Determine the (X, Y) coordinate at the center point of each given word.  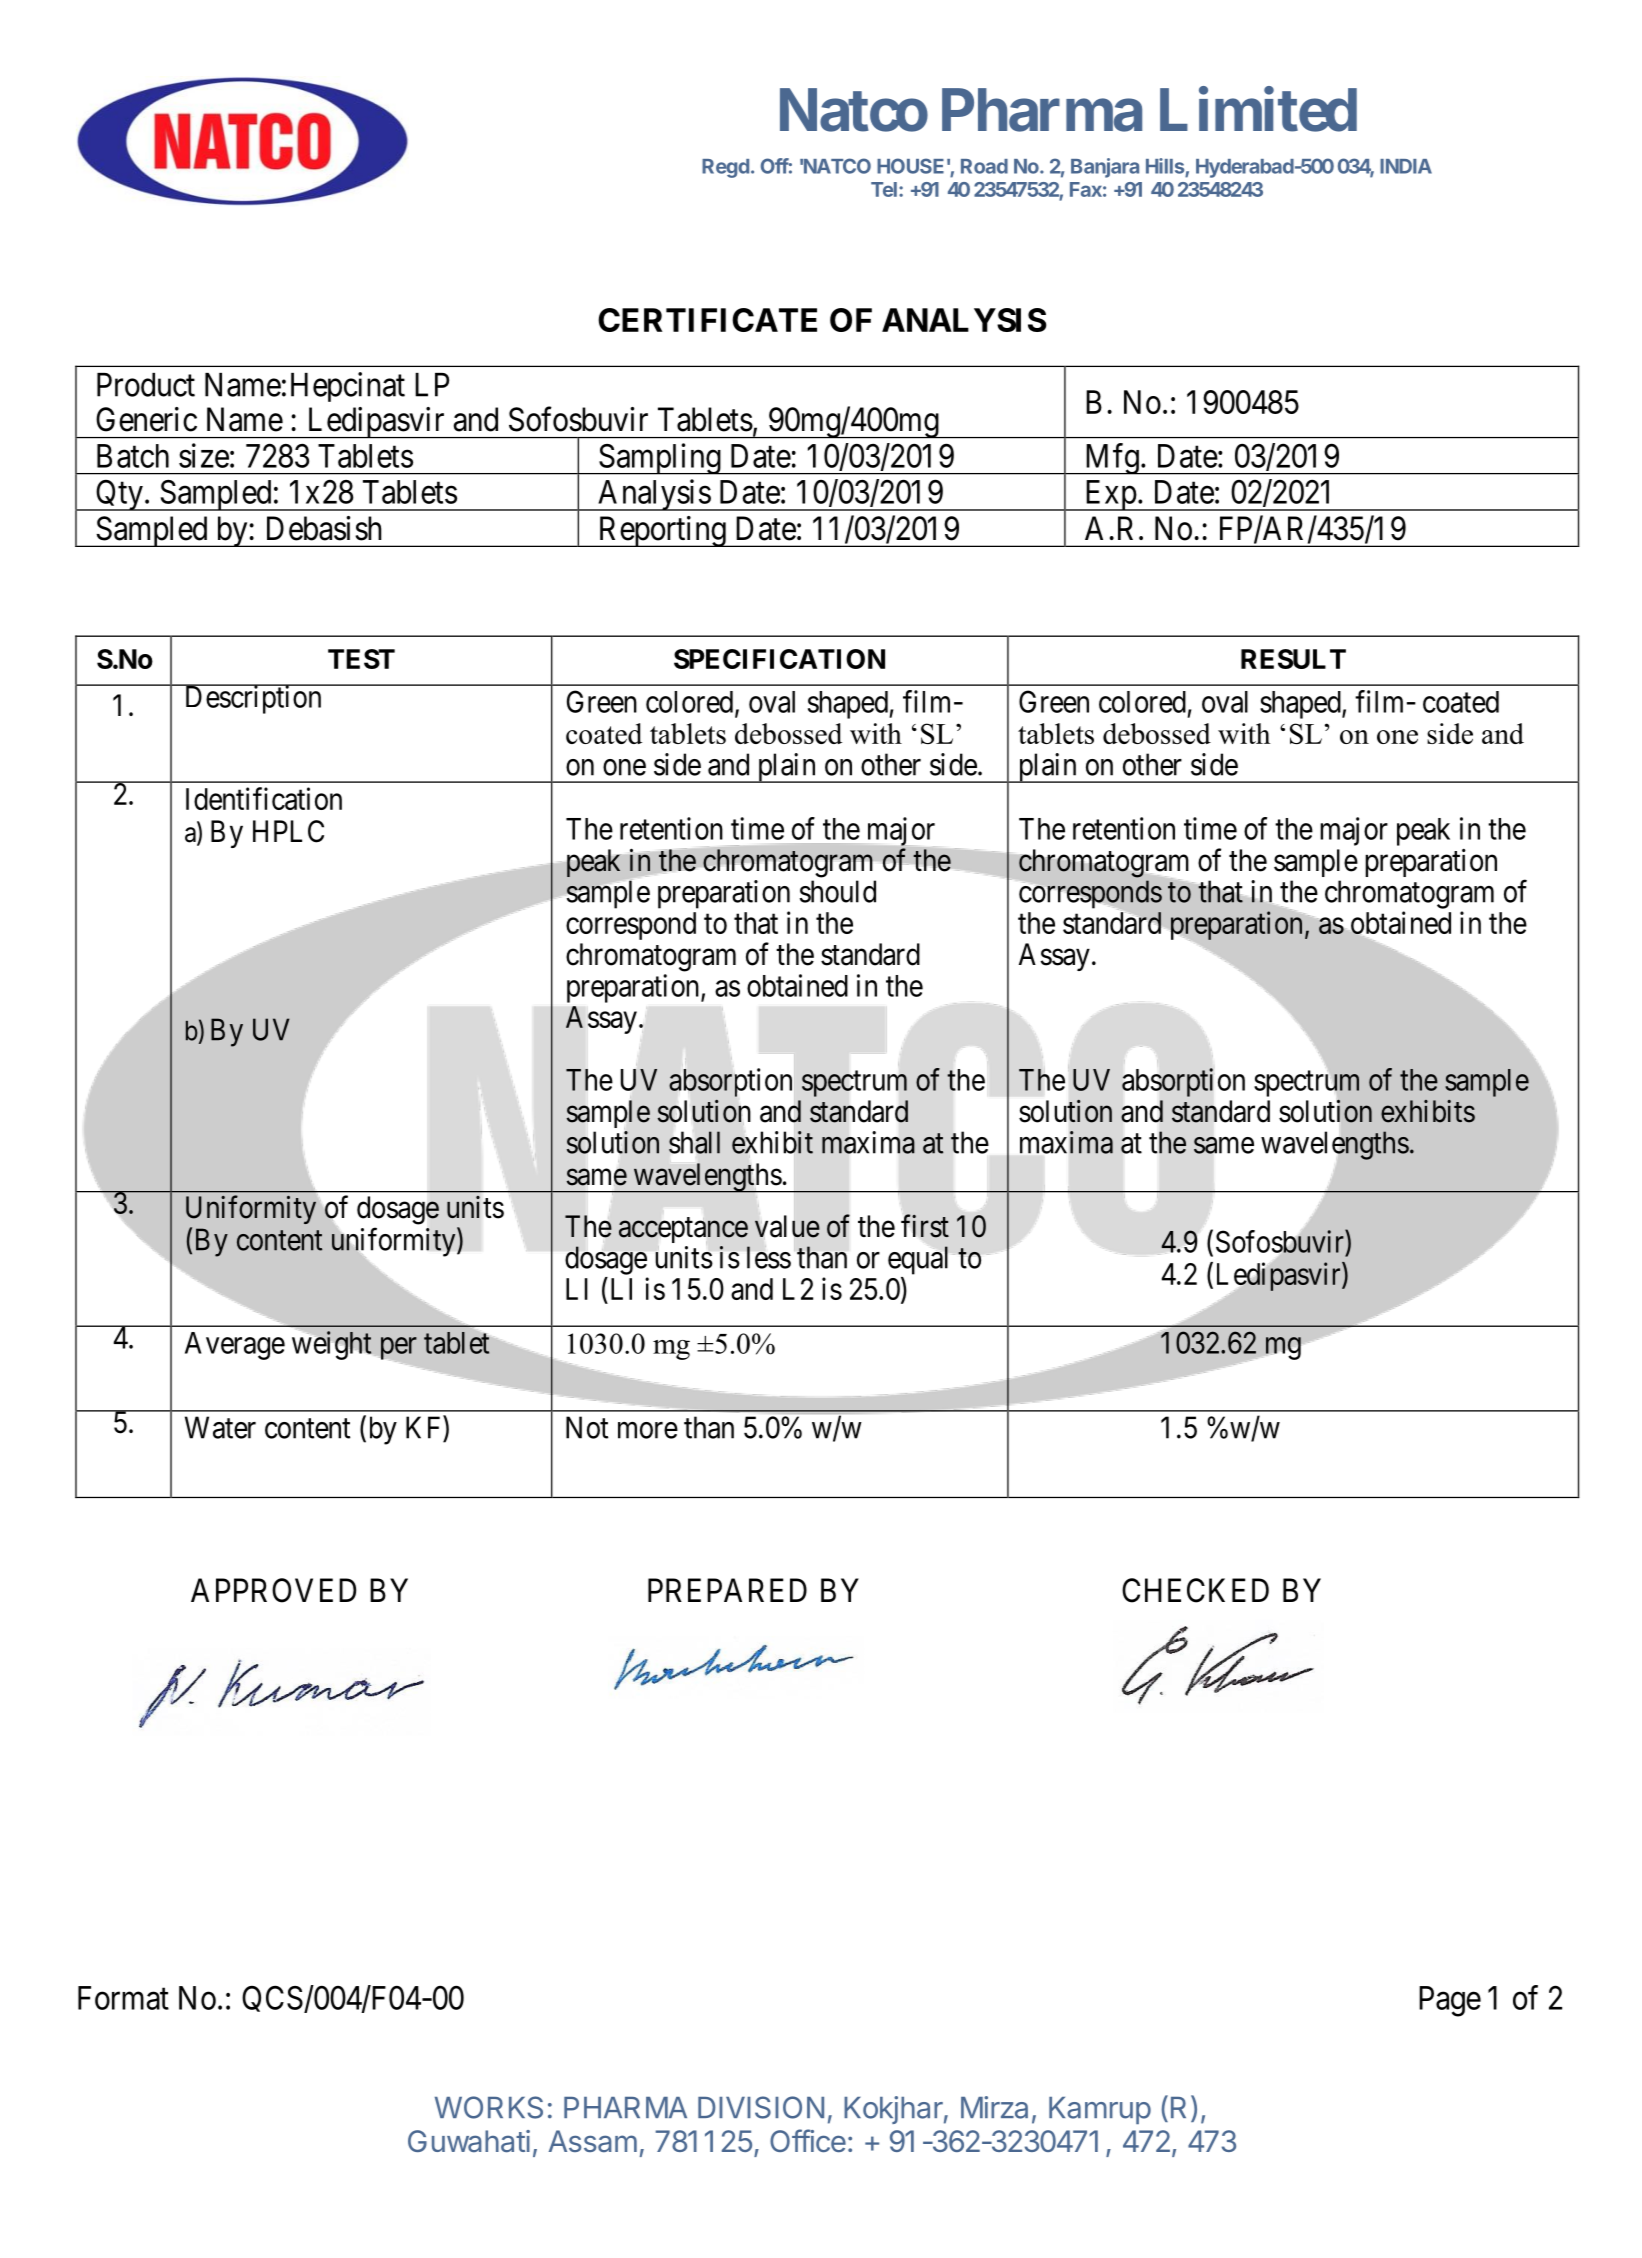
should (838, 891)
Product (146, 385)
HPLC (288, 831)
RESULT (1293, 659)
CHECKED (1195, 1590)
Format (123, 1998)
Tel (884, 189)
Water (220, 1427)
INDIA (1406, 166)
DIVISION (761, 2107)
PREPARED (727, 1590)
